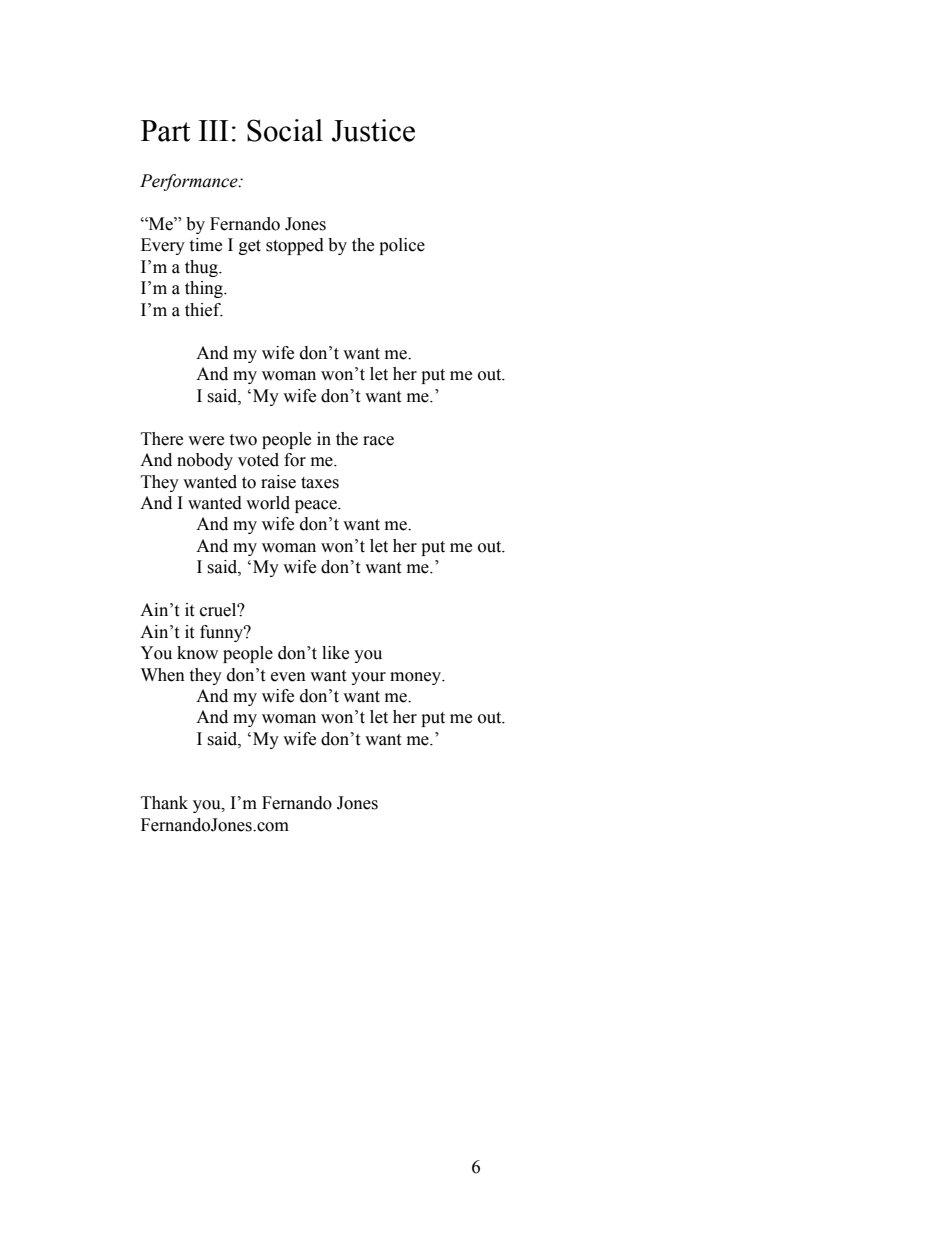 Image resolution: width=952 pixels, height=1233 pixels. Describe the element at coordinates (164, 803) in the image. I see `Thank` at that location.
